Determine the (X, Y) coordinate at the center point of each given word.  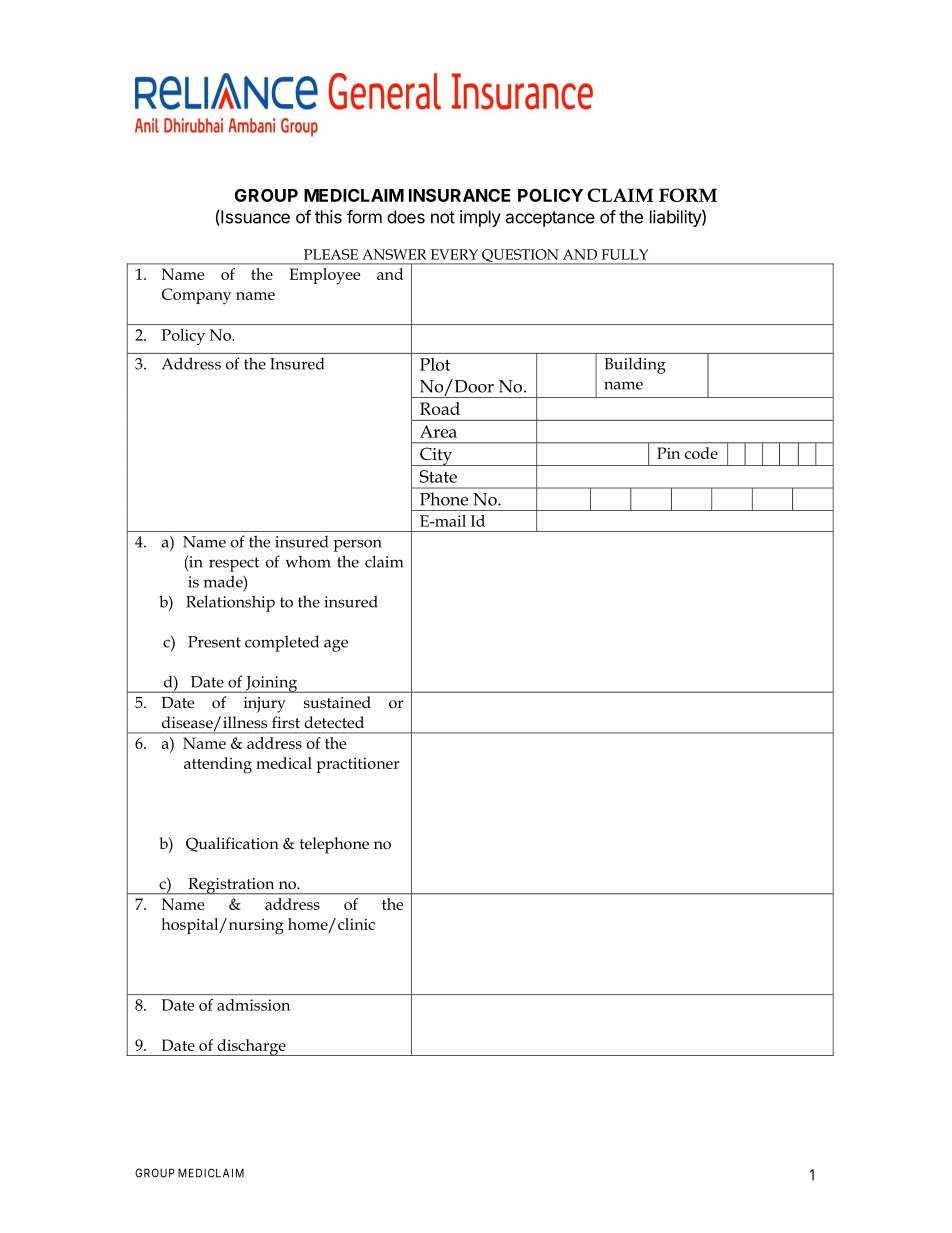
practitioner (358, 765)
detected (334, 722)
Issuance (254, 218)
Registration (231, 886)
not (443, 217)
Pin (668, 453)
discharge (251, 1047)
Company (196, 296)
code (701, 453)
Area (438, 431)
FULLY (624, 254)
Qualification (232, 844)
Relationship (230, 603)
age (336, 645)
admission (253, 1005)
